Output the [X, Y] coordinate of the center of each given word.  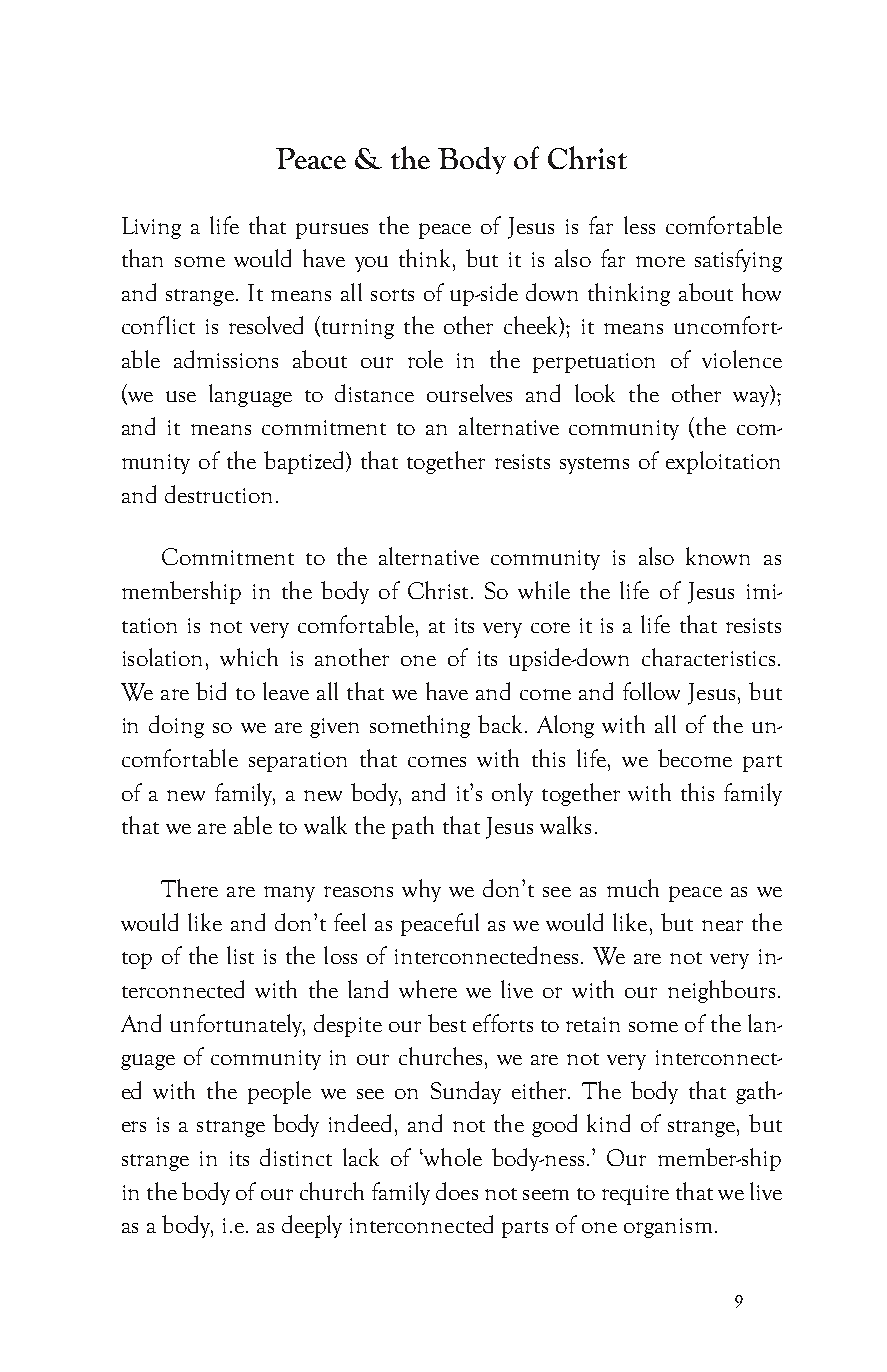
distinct [296, 1157]
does [457, 1191]
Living [151, 228]
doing [176, 726]
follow [651, 691]
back [500, 724]
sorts [392, 295]
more [660, 261]
